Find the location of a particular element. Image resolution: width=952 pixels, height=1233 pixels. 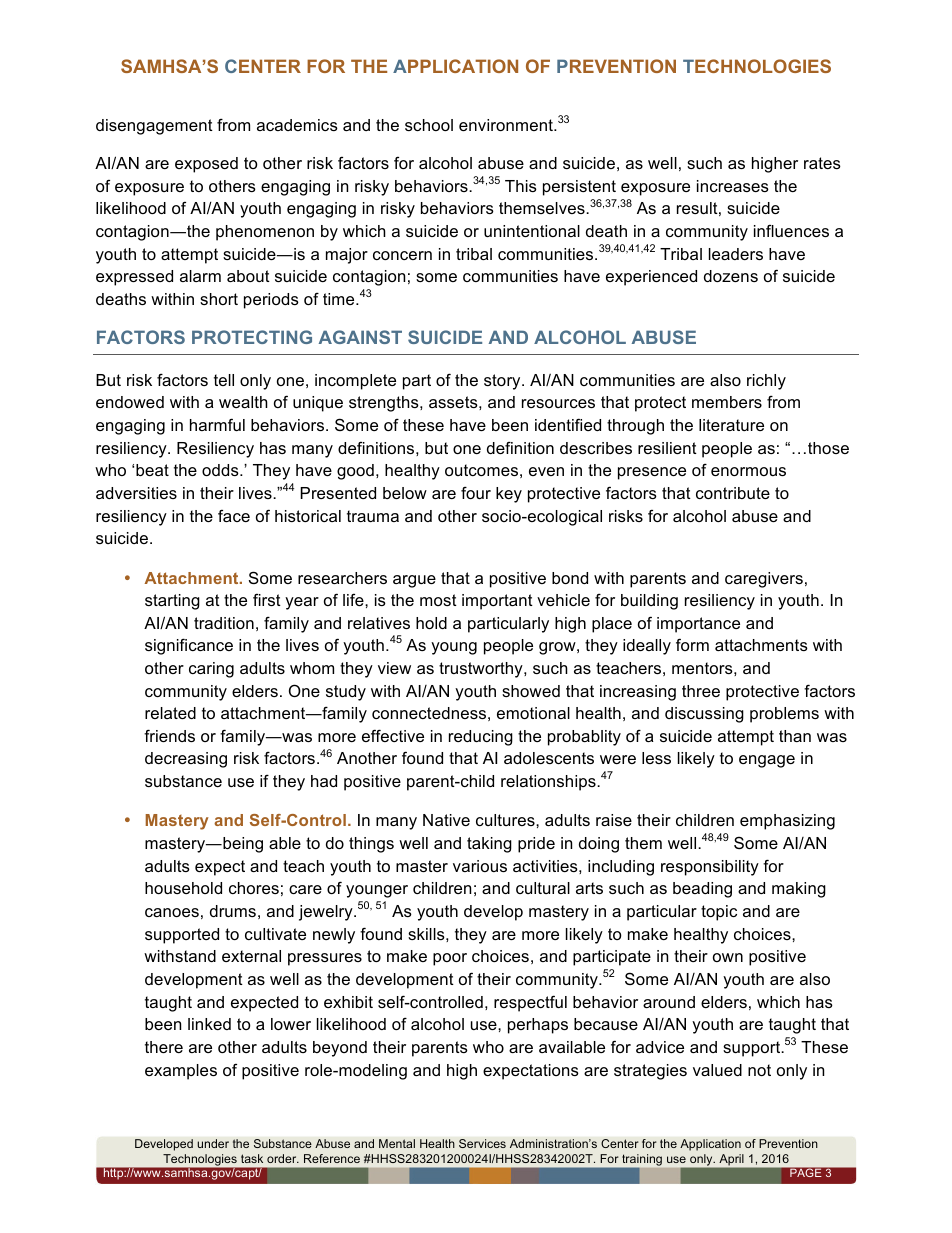

responsibility is located at coordinates (710, 868).
